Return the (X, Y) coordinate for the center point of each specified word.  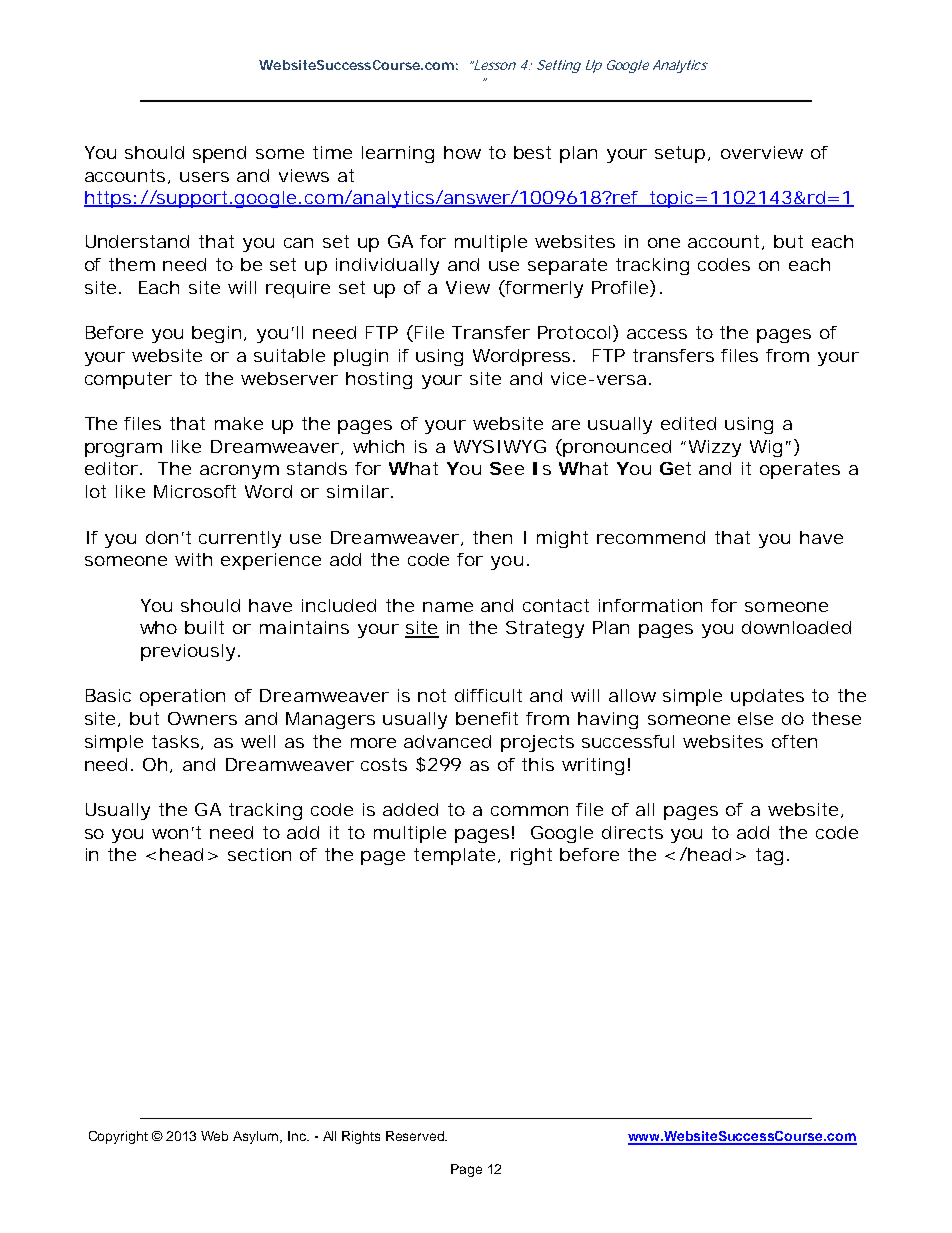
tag (769, 856)
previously (188, 652)
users (204, 177)
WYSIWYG (500, 446)
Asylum (257, 1137)
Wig (766, 448)
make (239, 423)
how (462, 152)
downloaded (796, 627)
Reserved (416, 1136)
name (448, 607)
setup (680, 154)
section (259, 854)
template (454, 856)
